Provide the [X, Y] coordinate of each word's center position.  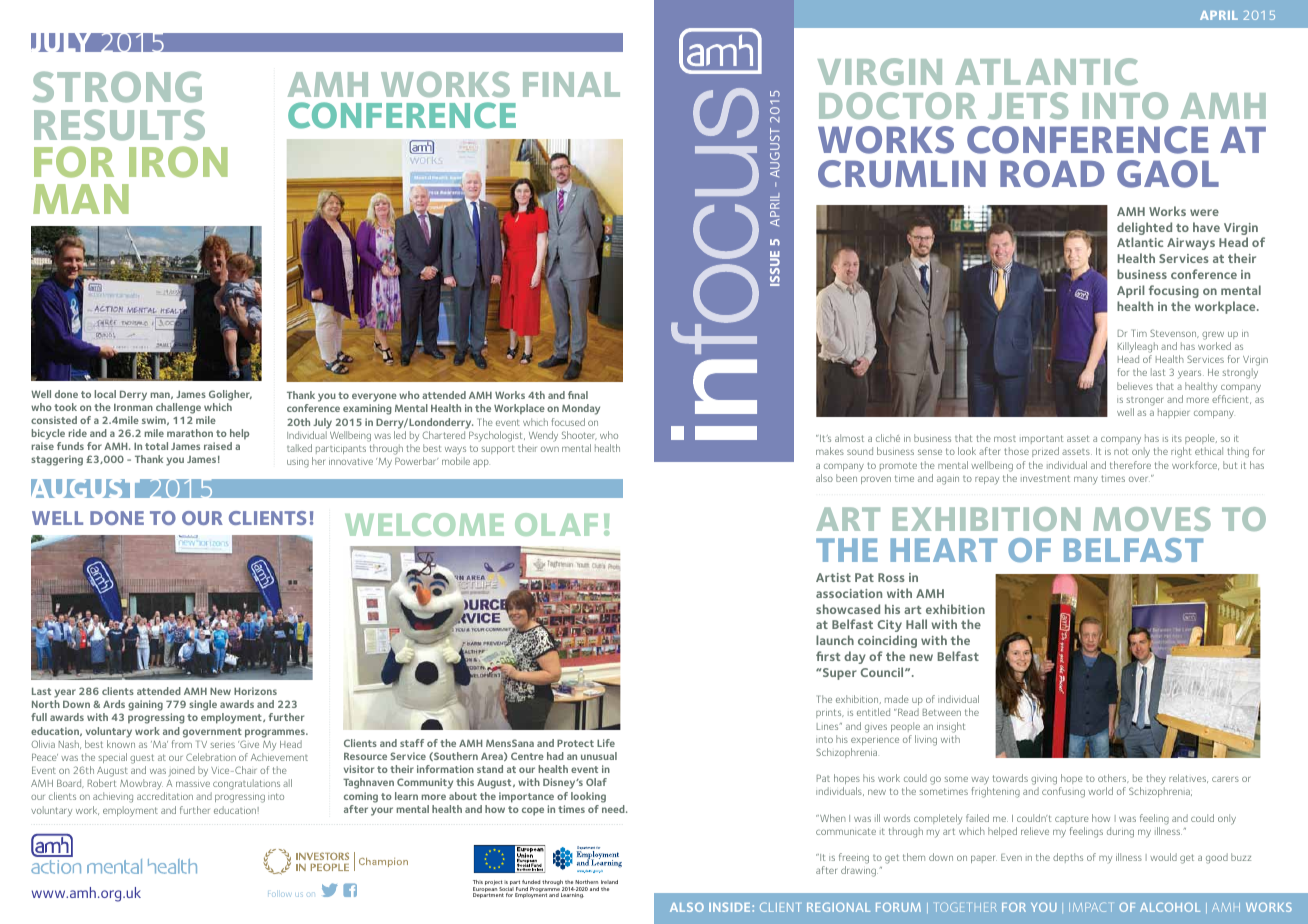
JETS [1028, 105]
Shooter [579, 435]
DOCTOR [897, 105]
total [156, 446]
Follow [279, 895]
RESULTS [119, 125]
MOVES [1152, 519]
